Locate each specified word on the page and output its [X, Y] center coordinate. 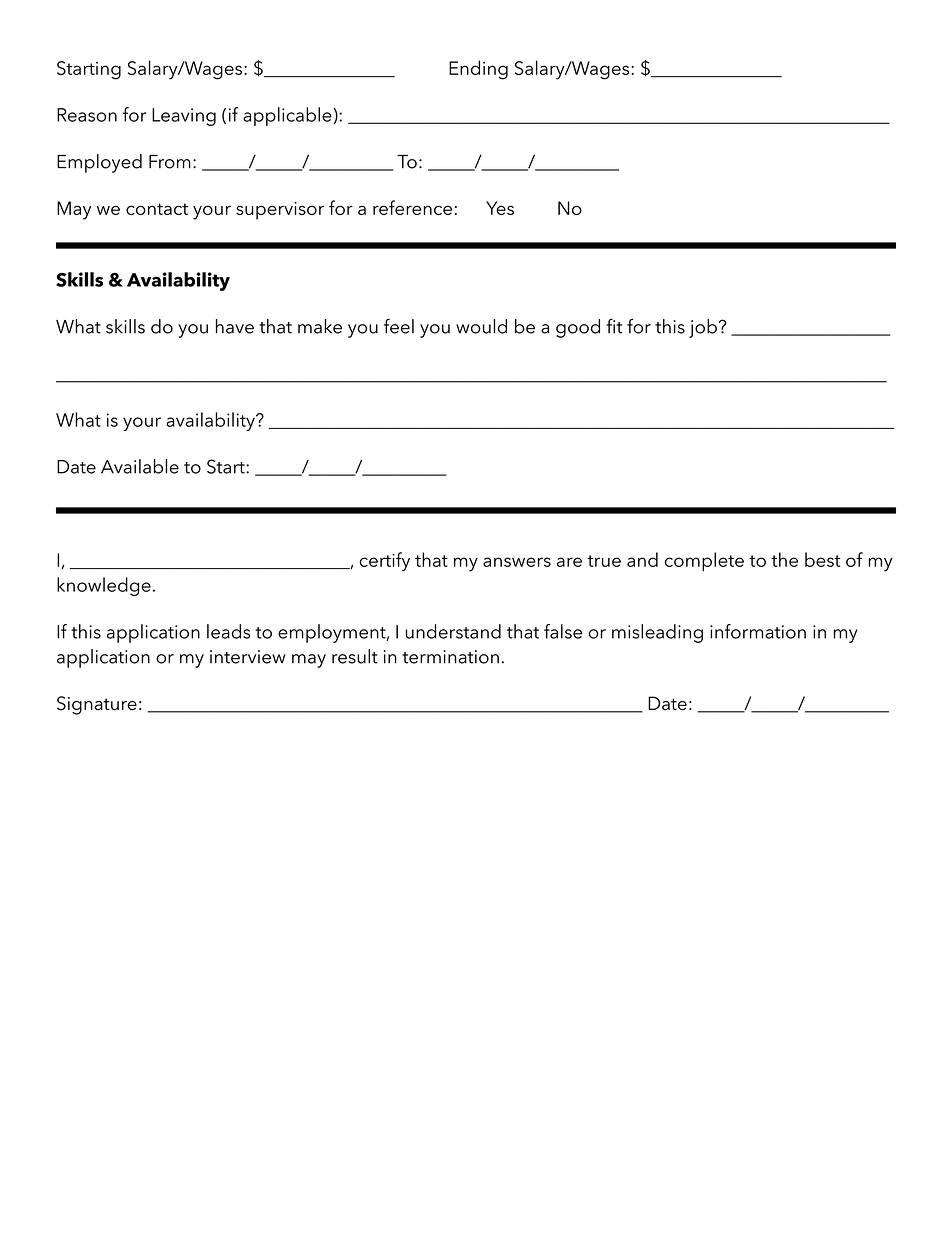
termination [450, 657]
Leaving [184, 117]
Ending [478, 70]
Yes [500, 208]
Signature [97, 705]
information [758, 631]
